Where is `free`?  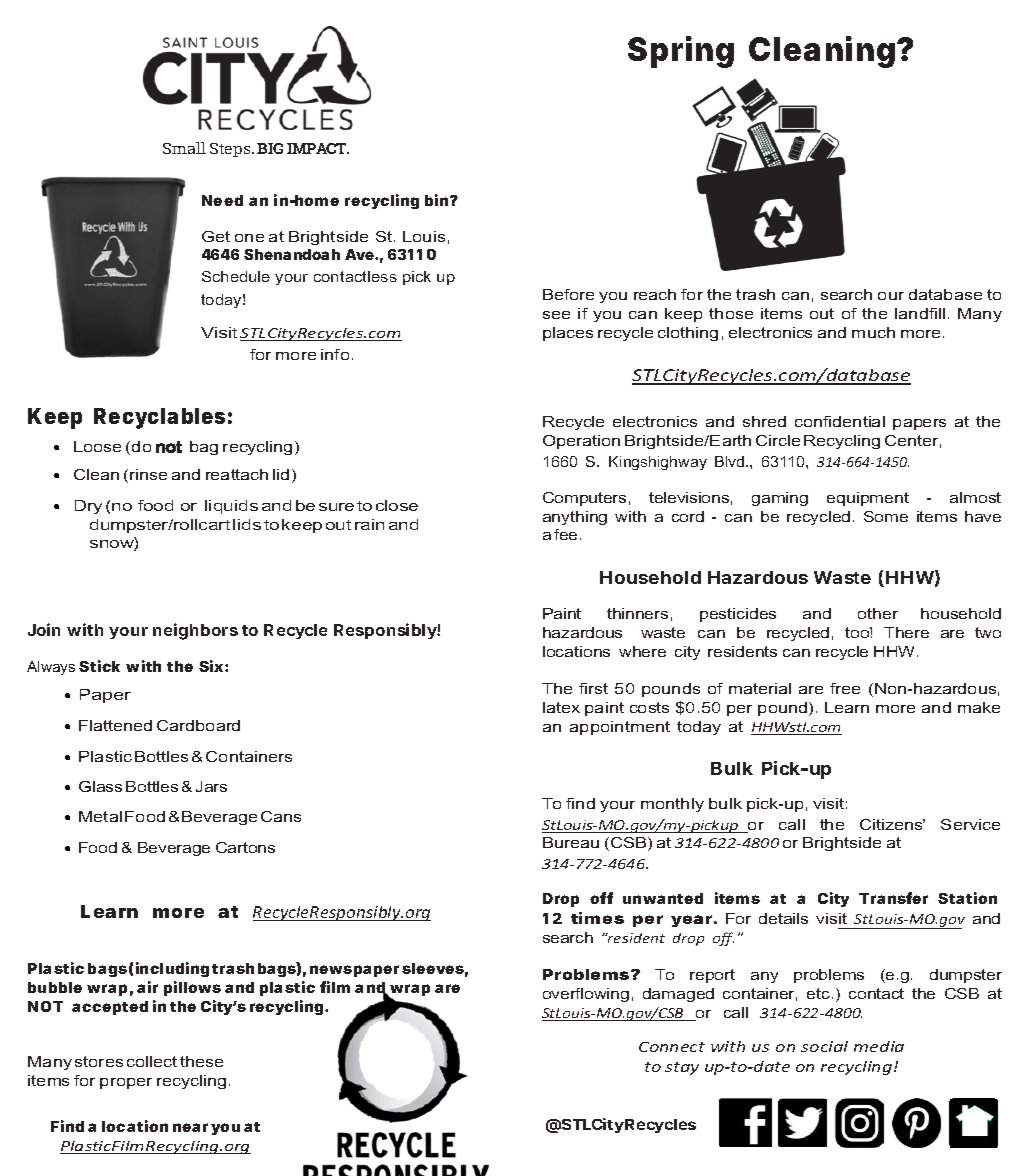
free is located at coordinates (845, 688).
